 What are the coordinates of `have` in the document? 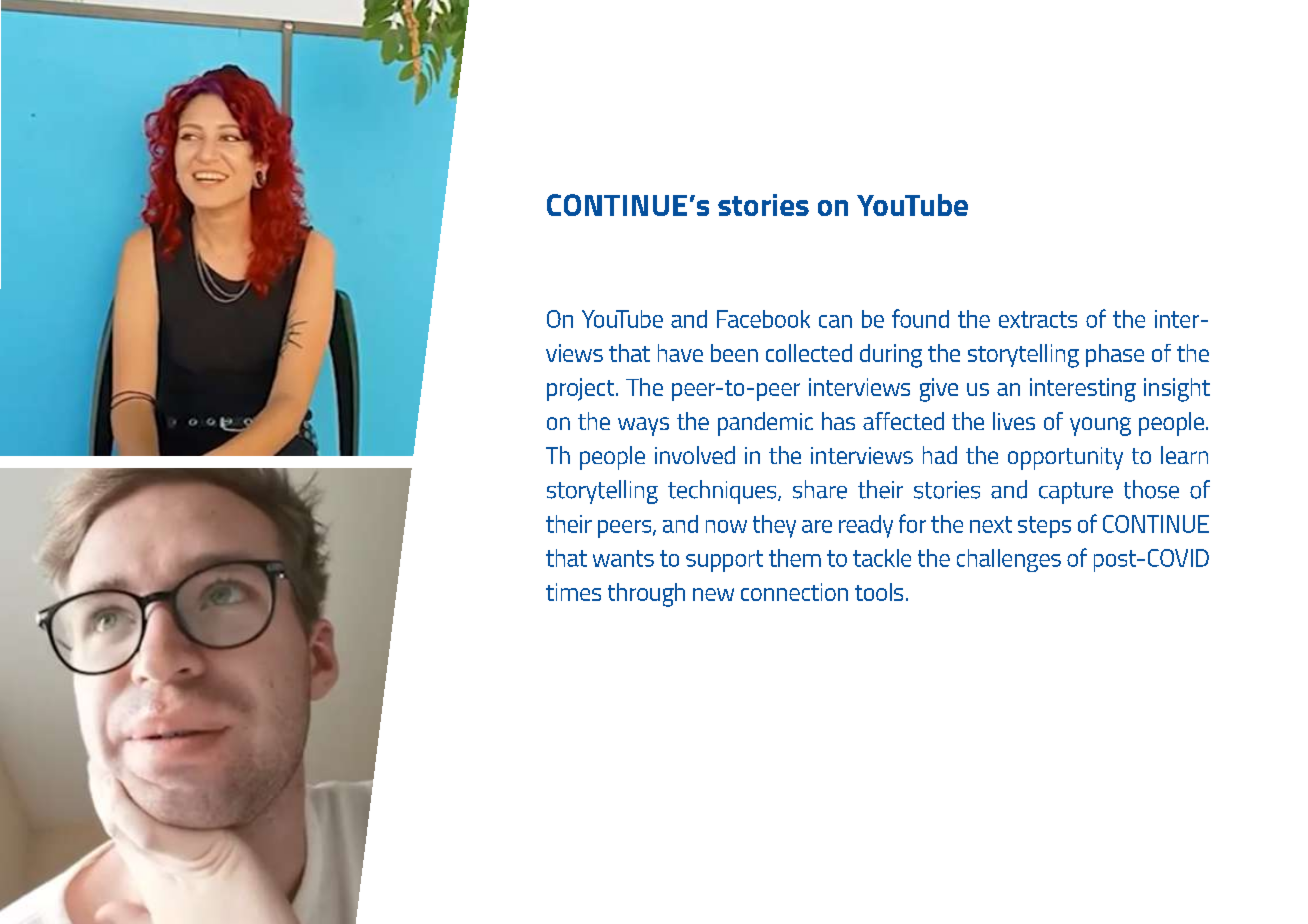 It's located at (680, 353).
